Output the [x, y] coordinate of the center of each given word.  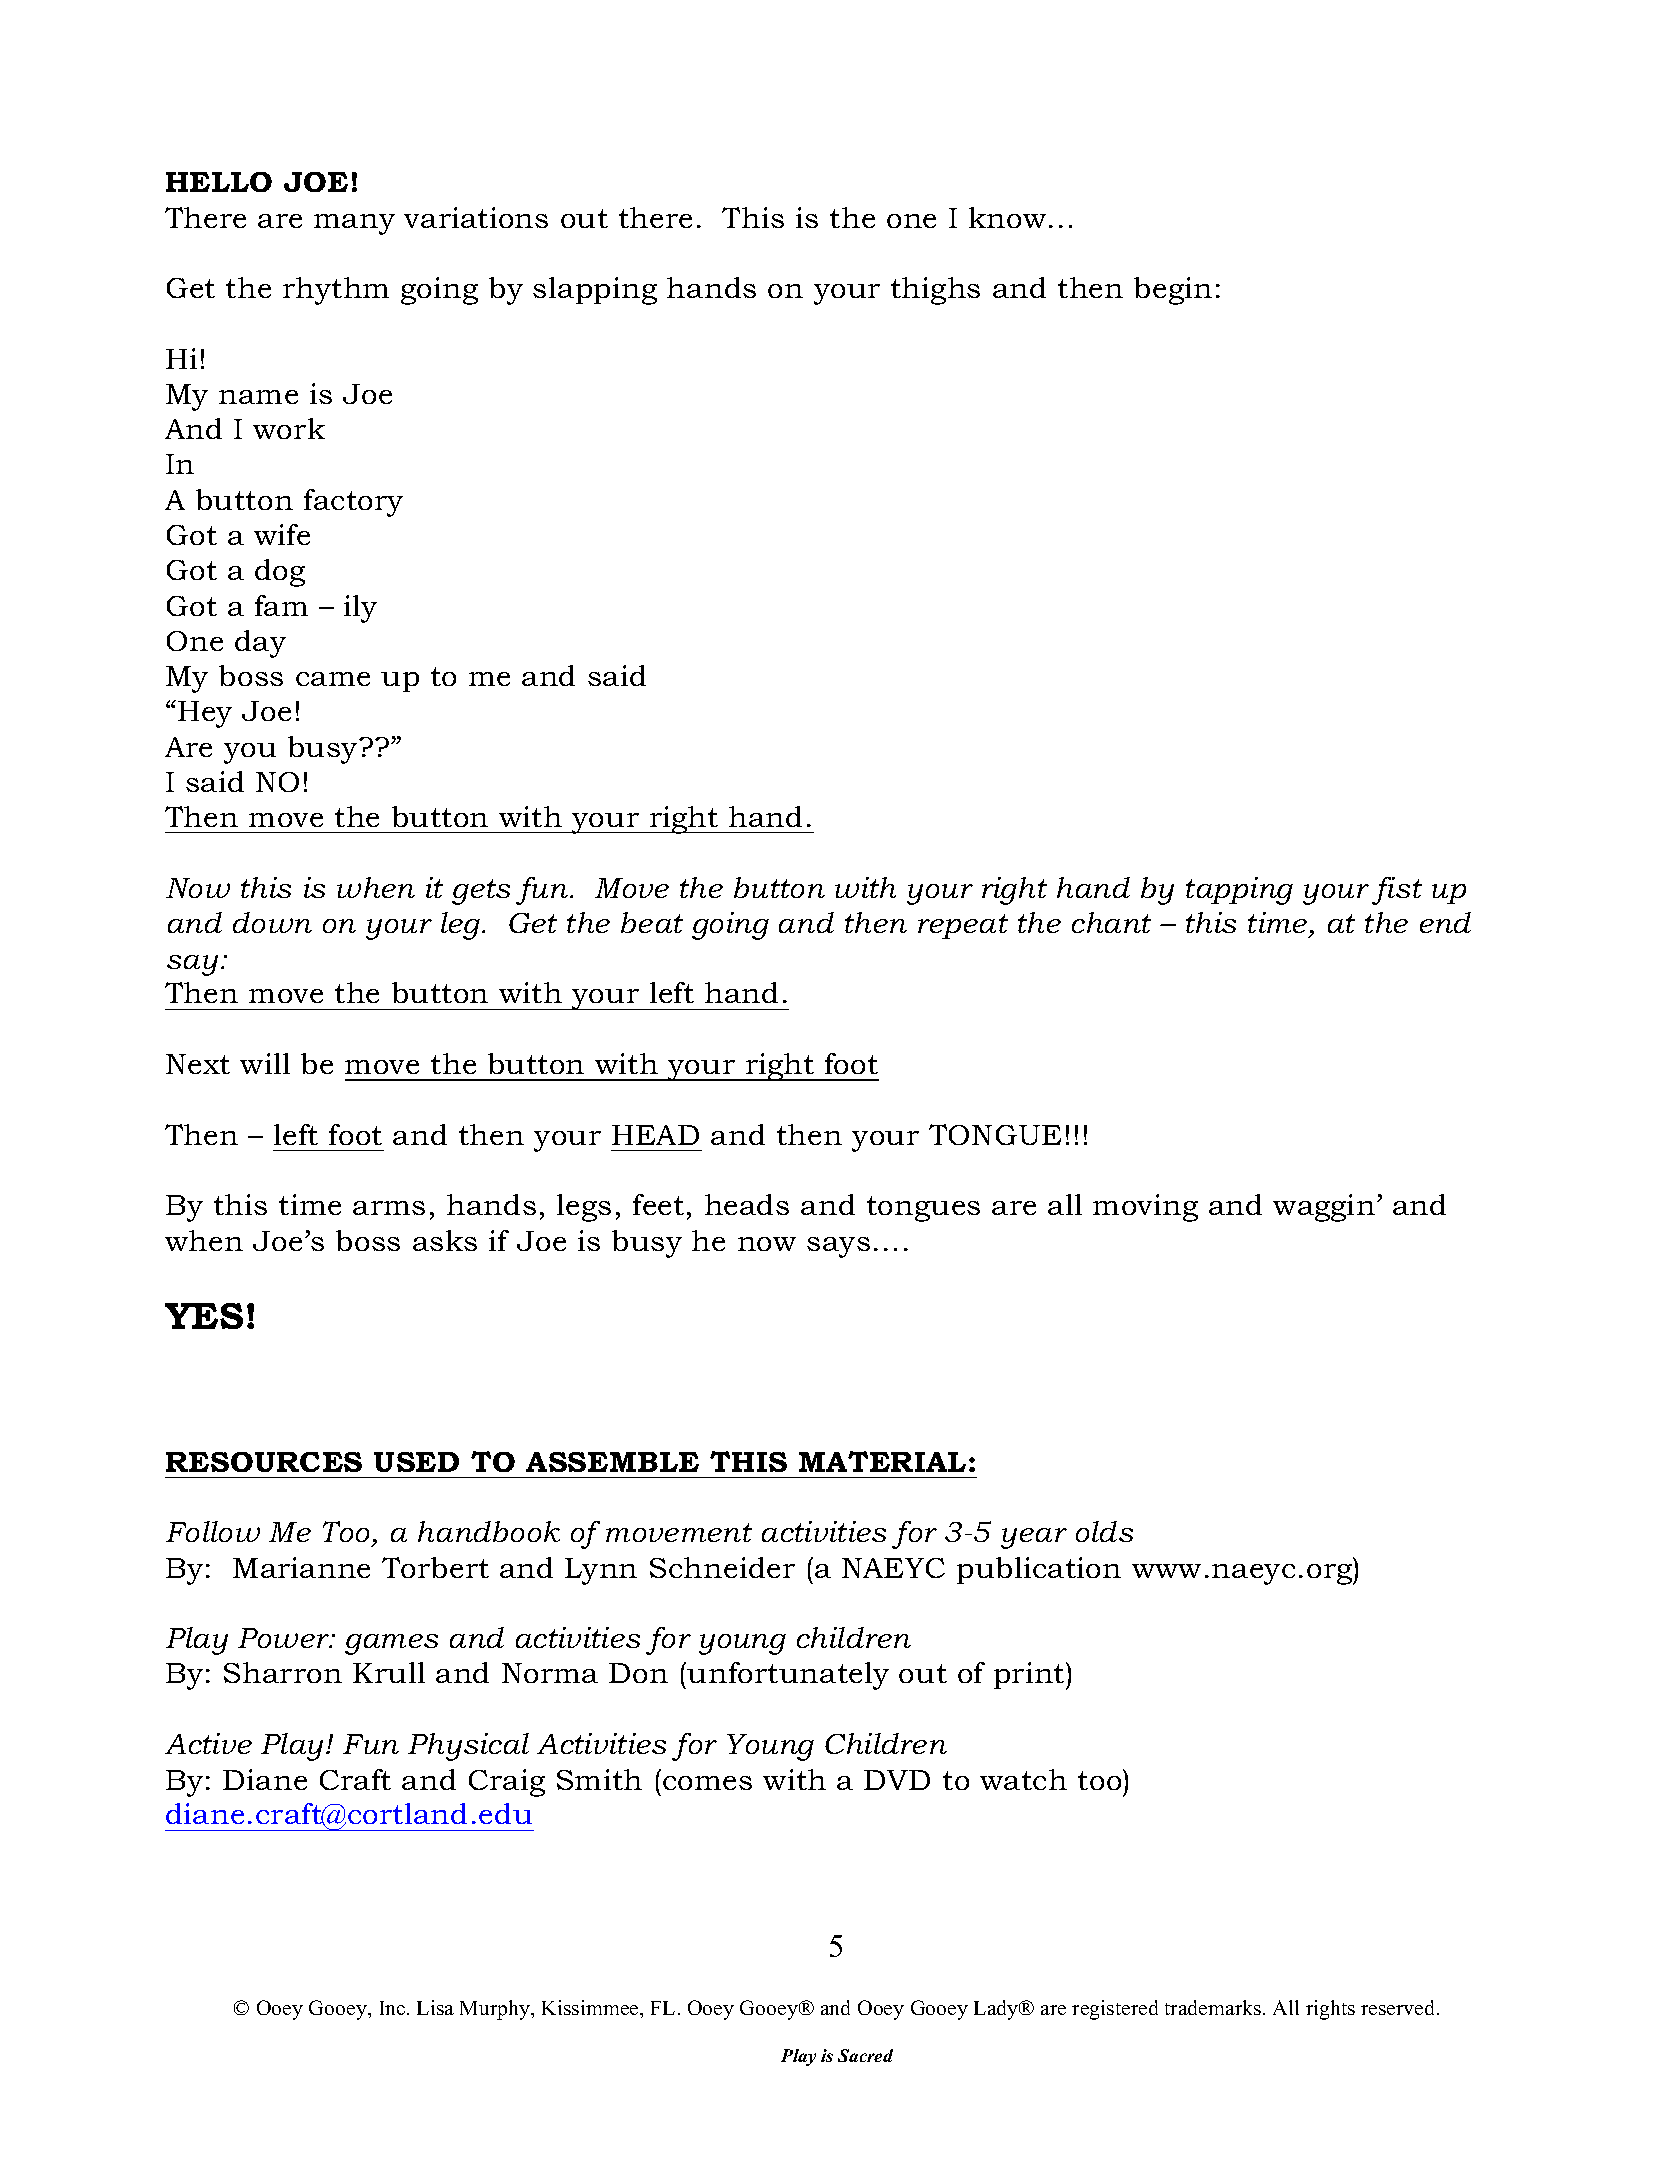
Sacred [865, 2055]
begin [1173, 291]
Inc [394, 2008]
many [354, 224]
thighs [935, 291]
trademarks [1213, 2007]
